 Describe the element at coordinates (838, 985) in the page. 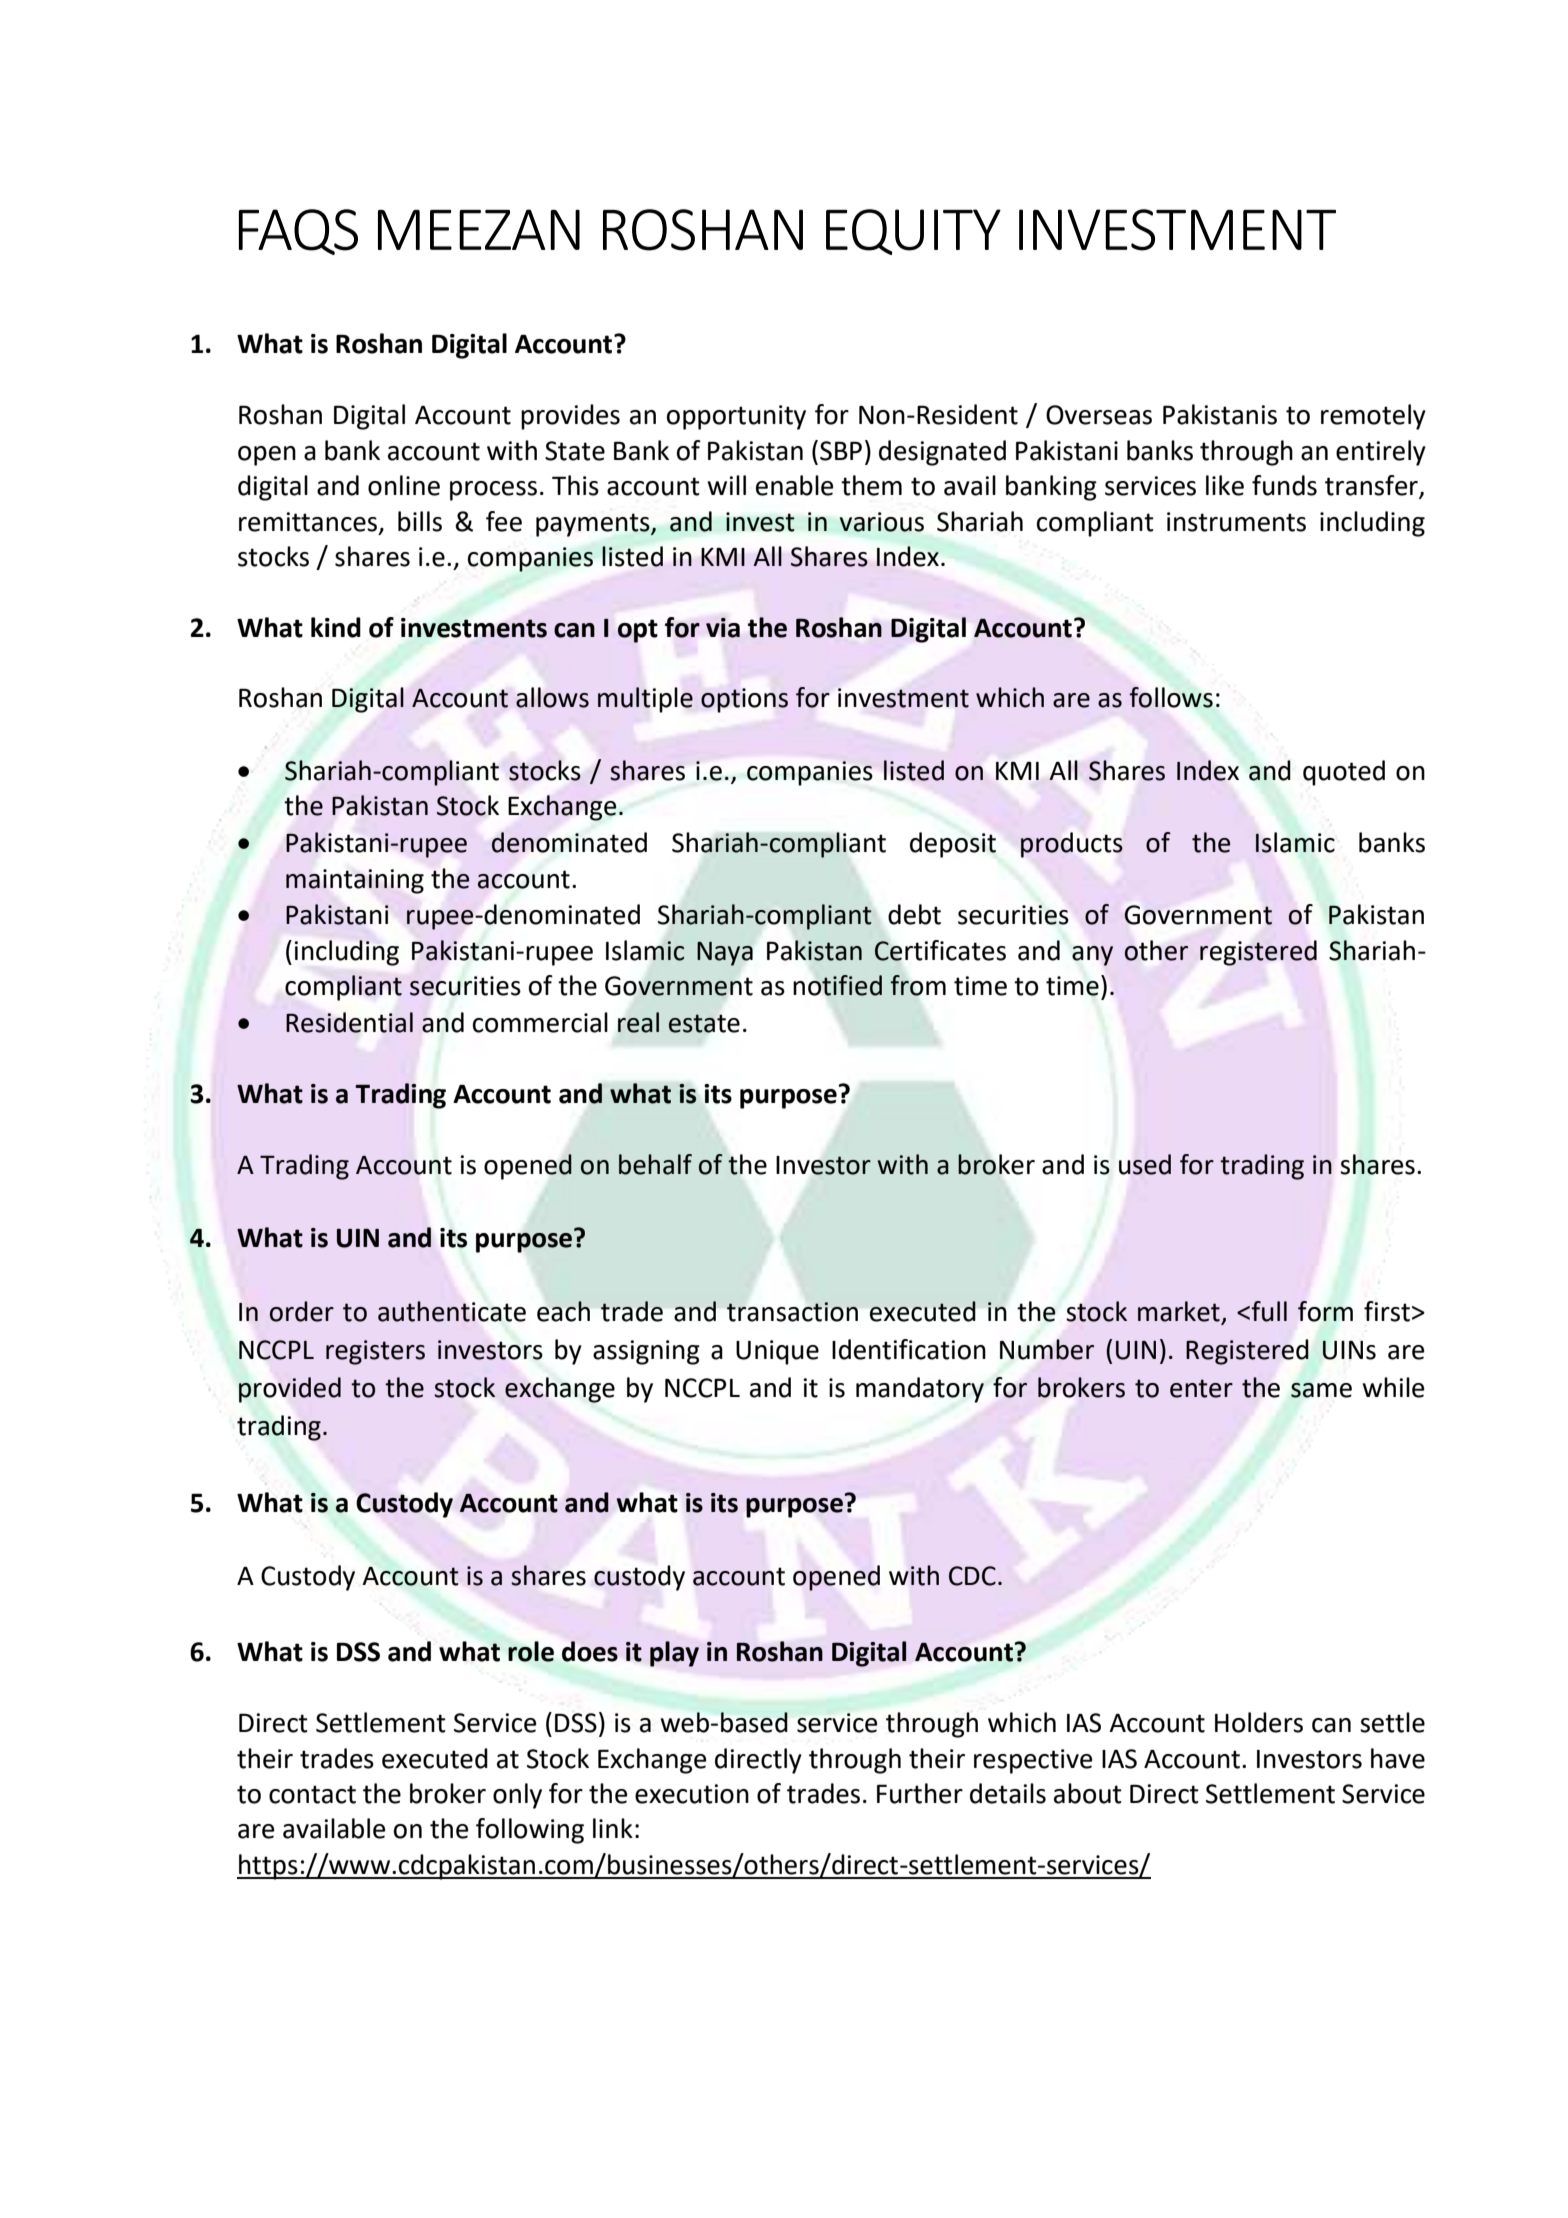

I see `notified` at that location.
